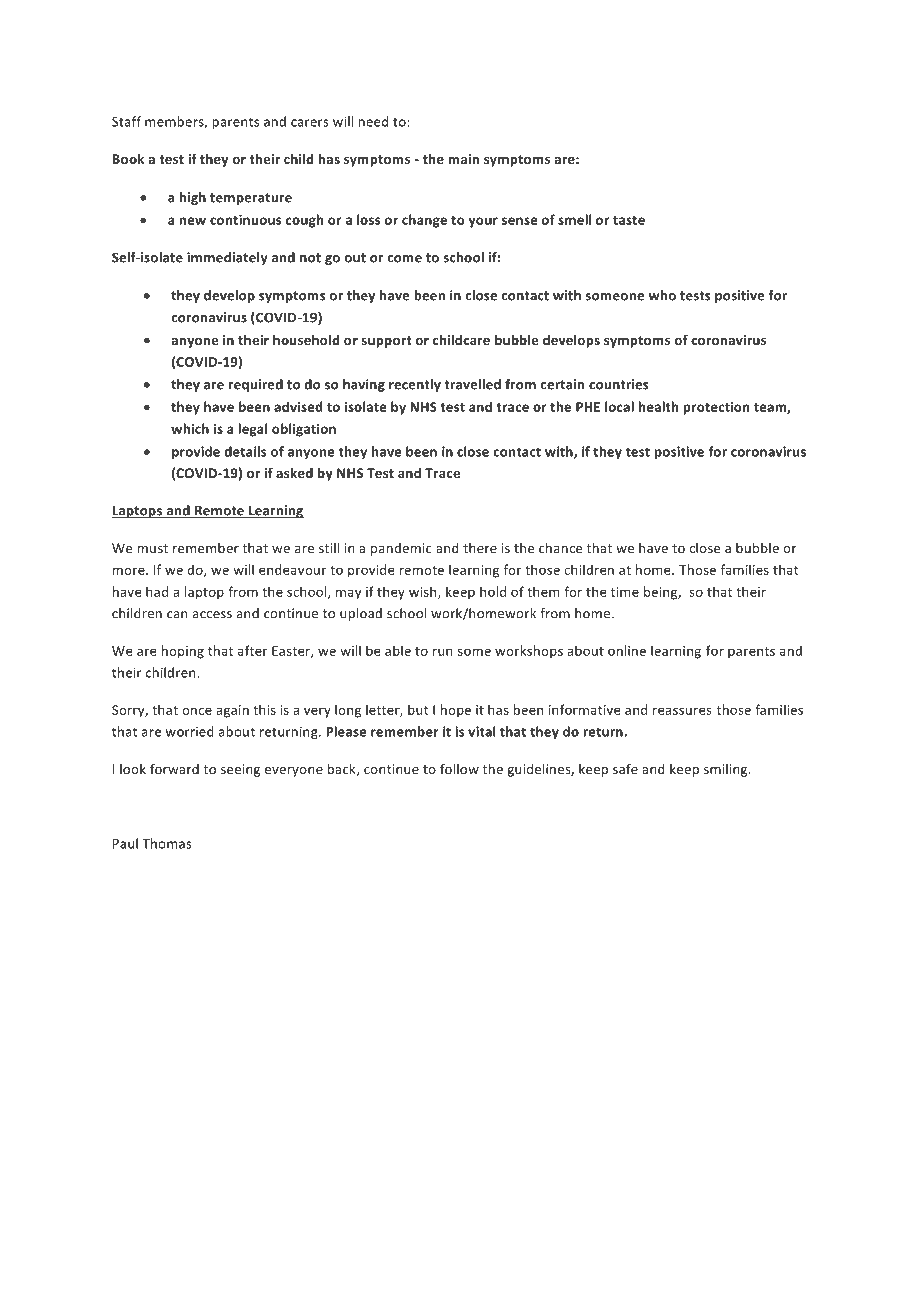  I want to click on countries, so click(618, 384).
